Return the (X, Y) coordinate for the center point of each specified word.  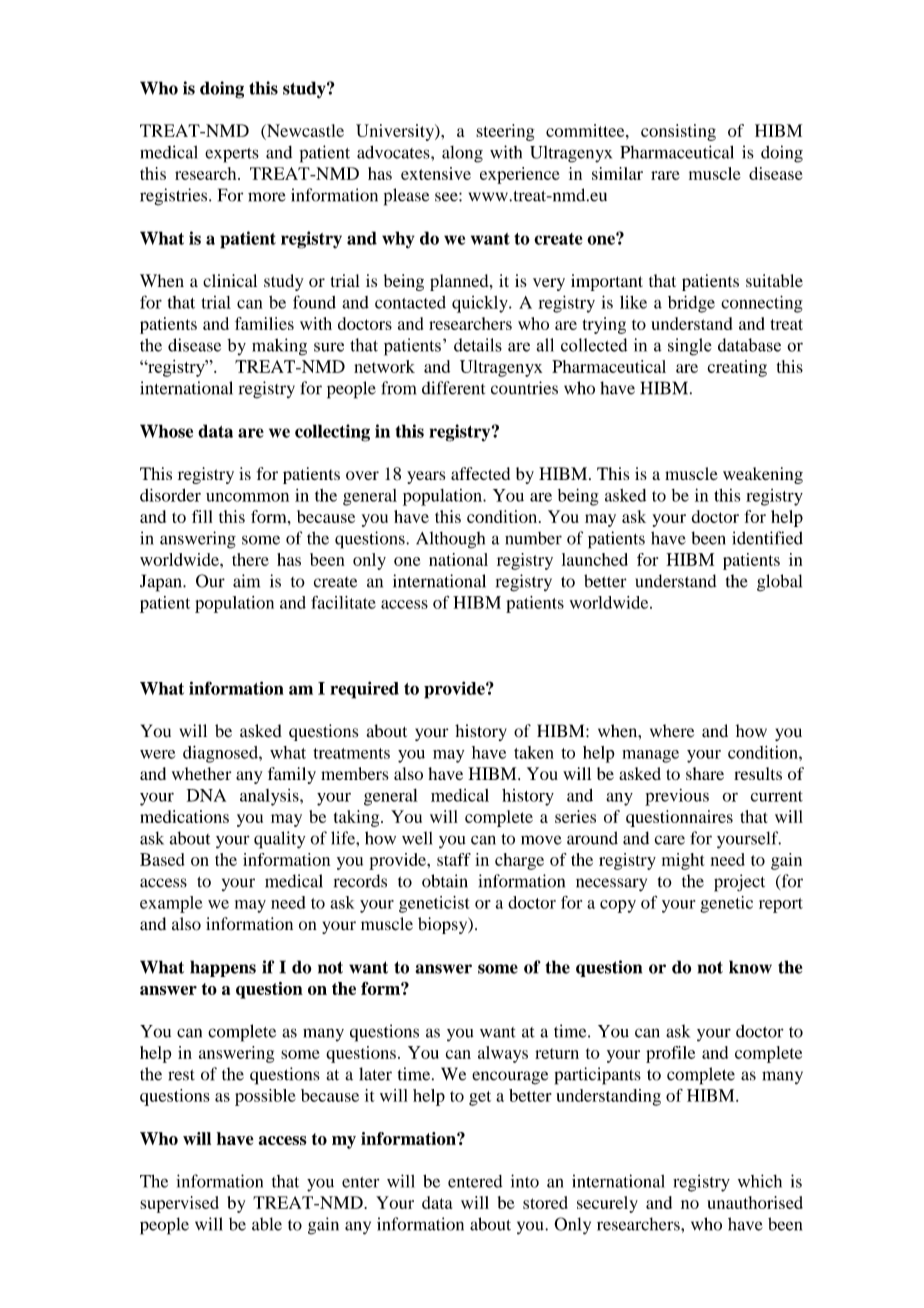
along (462, 154)
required (364, 690)
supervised (179, 1204)
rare (665, 175)
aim (246, 581)
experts (232, 155)
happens (223, 968)
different (453, 388)
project (739, 883)
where (672, 731)
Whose (166, 431)
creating (737, 368)
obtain (445, 881)
